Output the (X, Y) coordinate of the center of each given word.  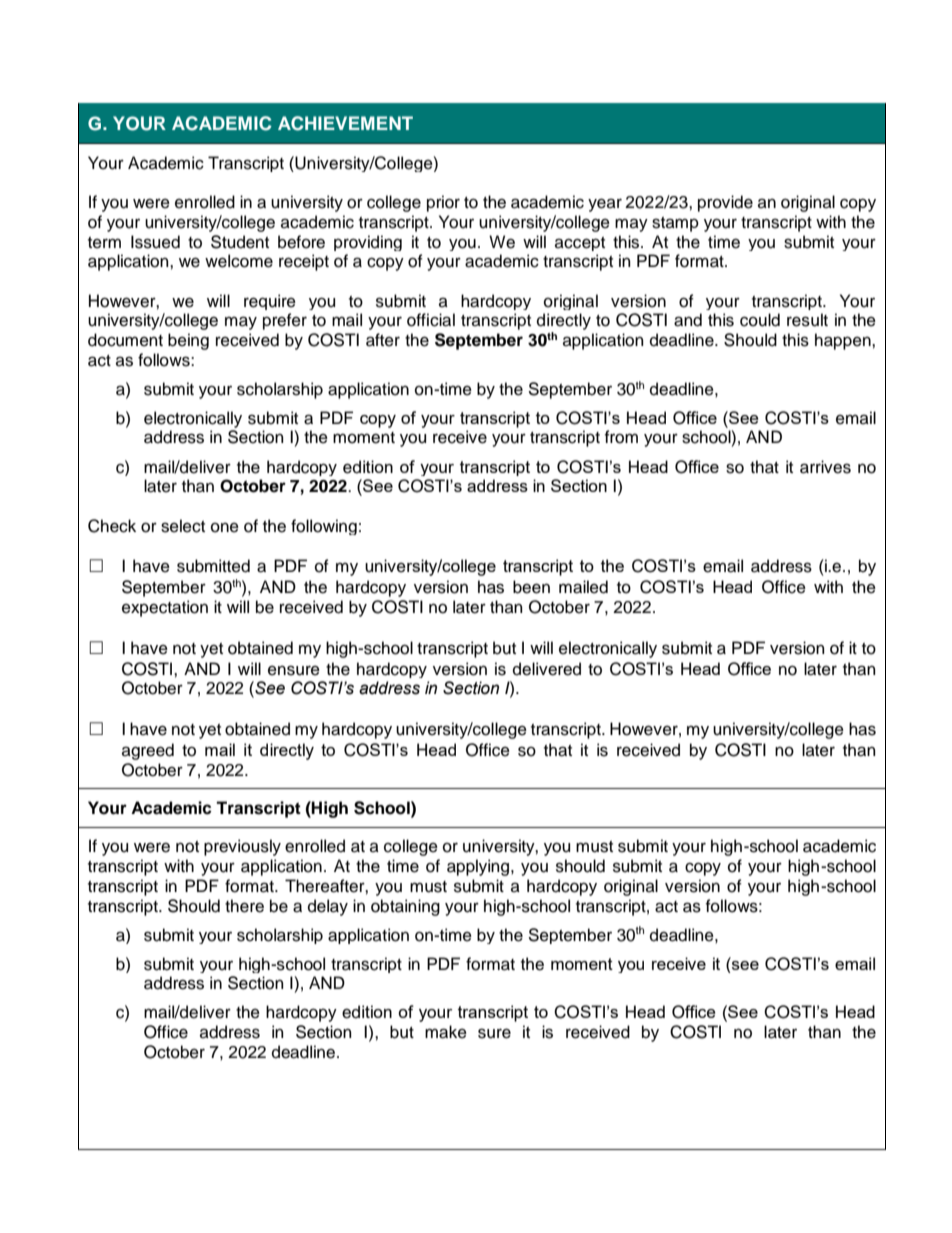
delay (328, 907)
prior (443, 203)
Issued (155, 242)
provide (725, 203)
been (531, 587)
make (446, 1032)
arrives (825, 467)
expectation (165, 608)
